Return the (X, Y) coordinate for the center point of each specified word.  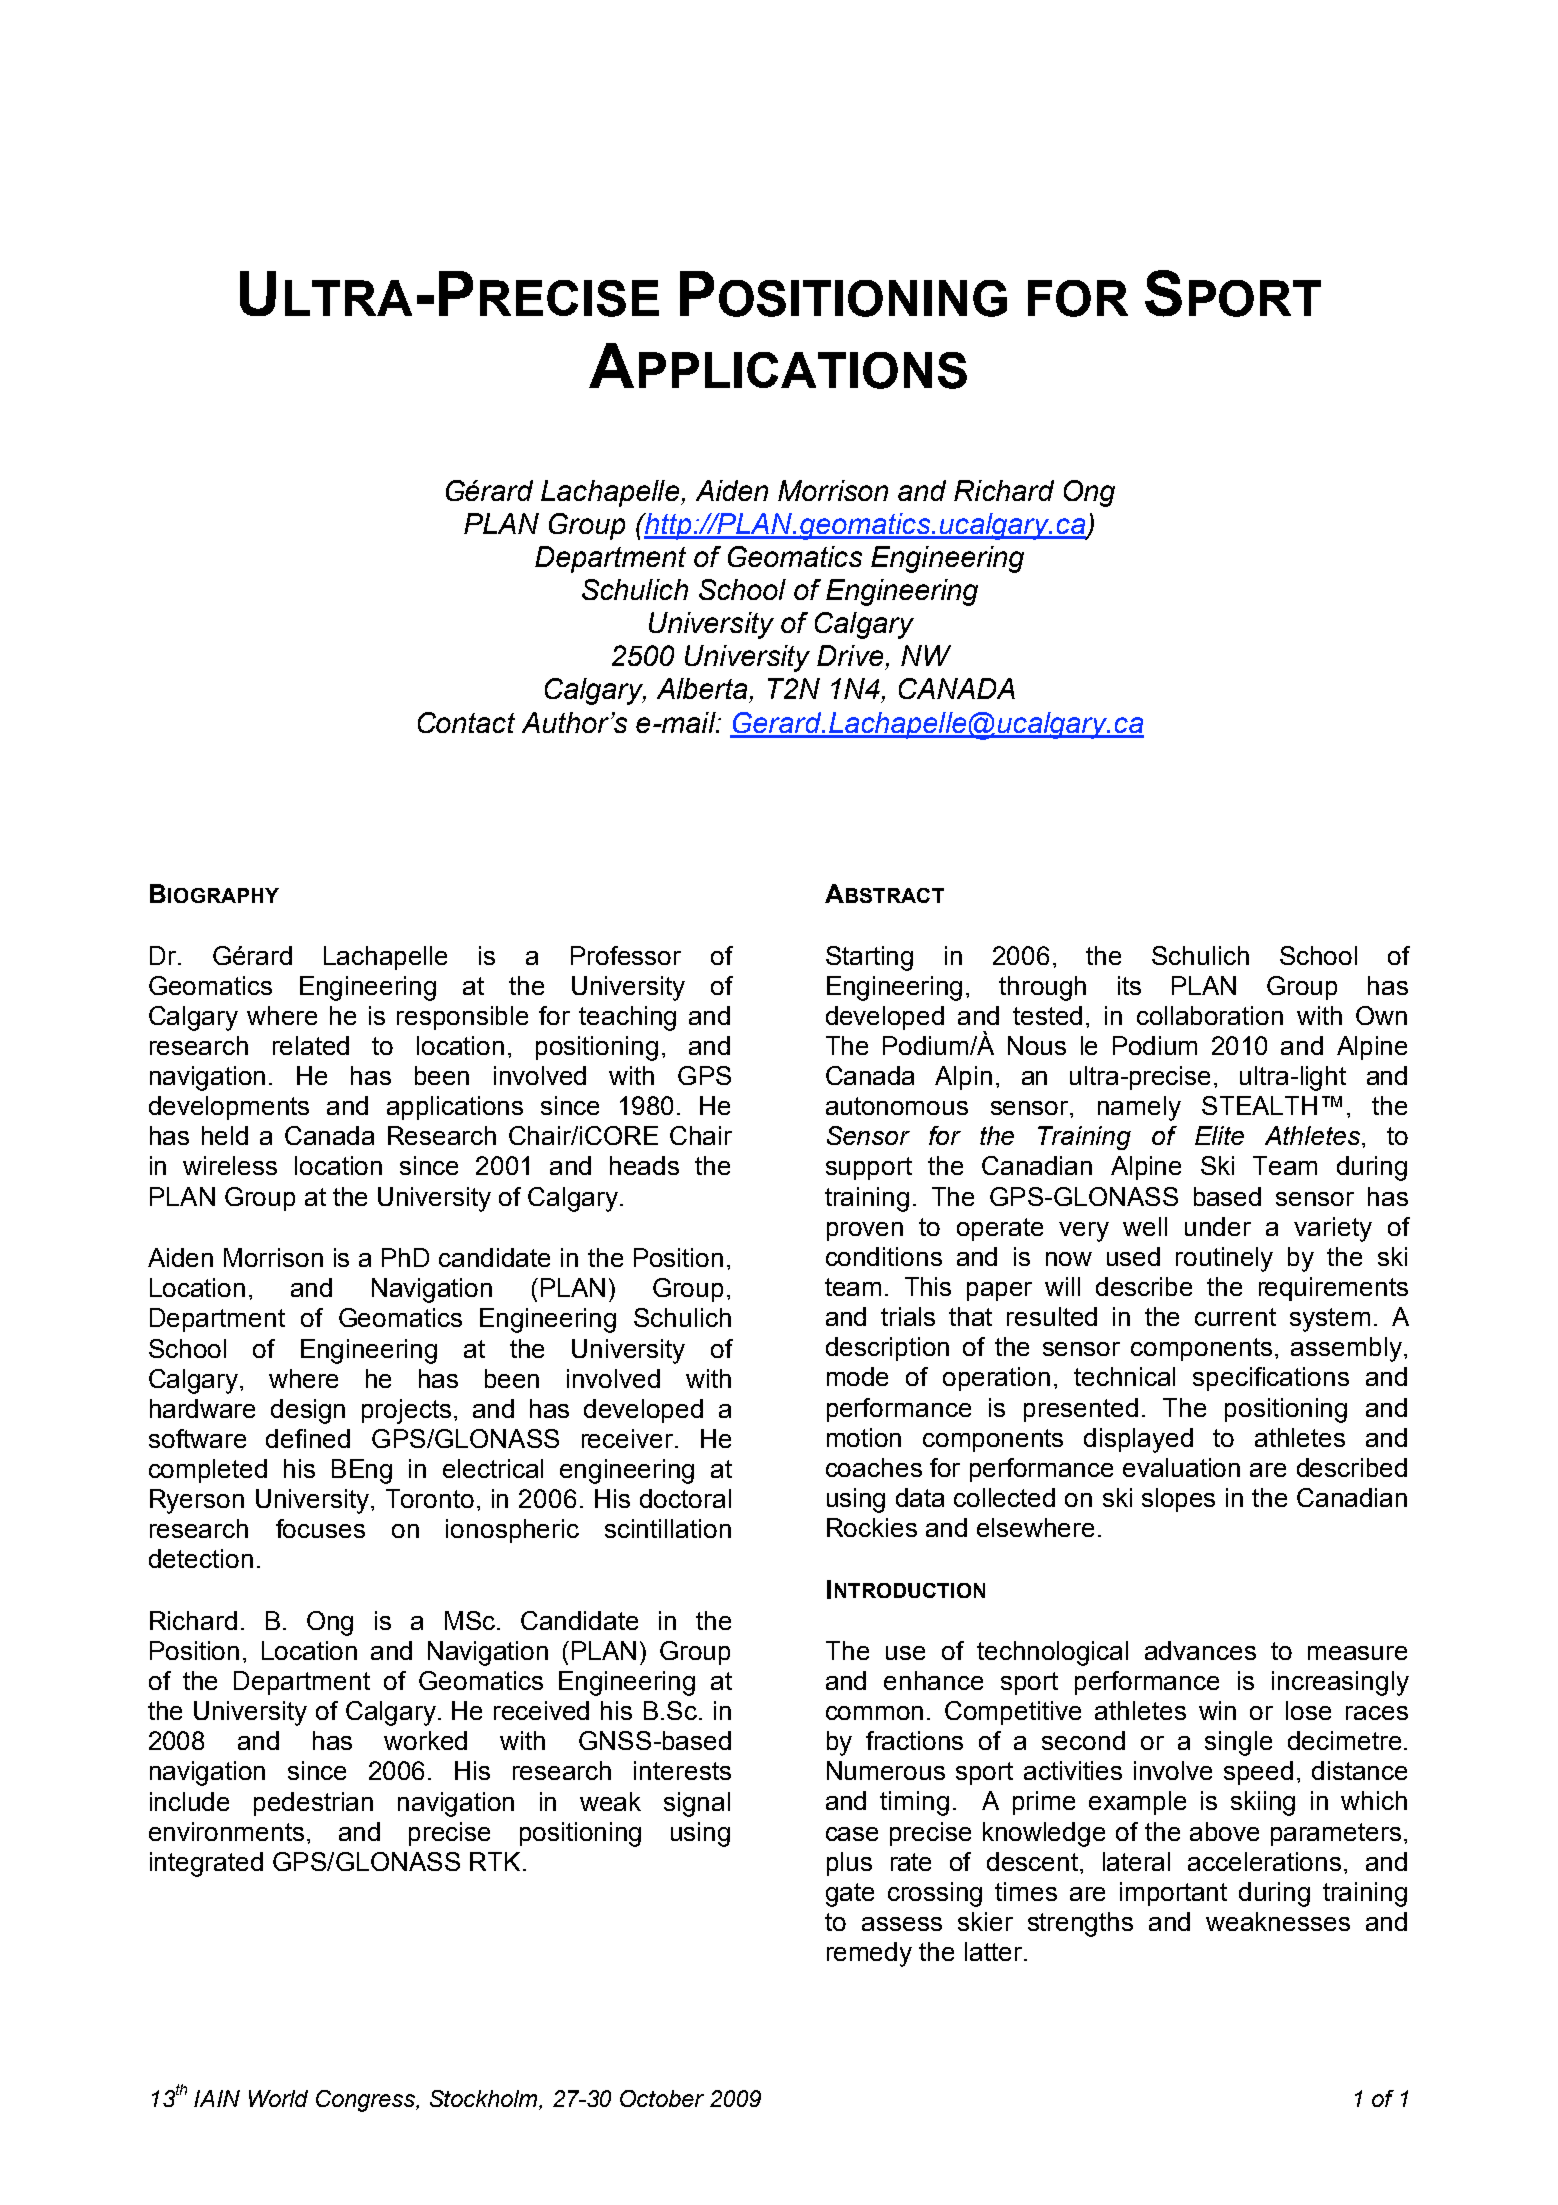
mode (857, 1376)
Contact (466, 722)
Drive (850, 655)
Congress (367, 2101)
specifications (1271, 1379)
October (662, 2098)
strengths (1080, 1924)
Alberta (702, 688)
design (308, 1411)
